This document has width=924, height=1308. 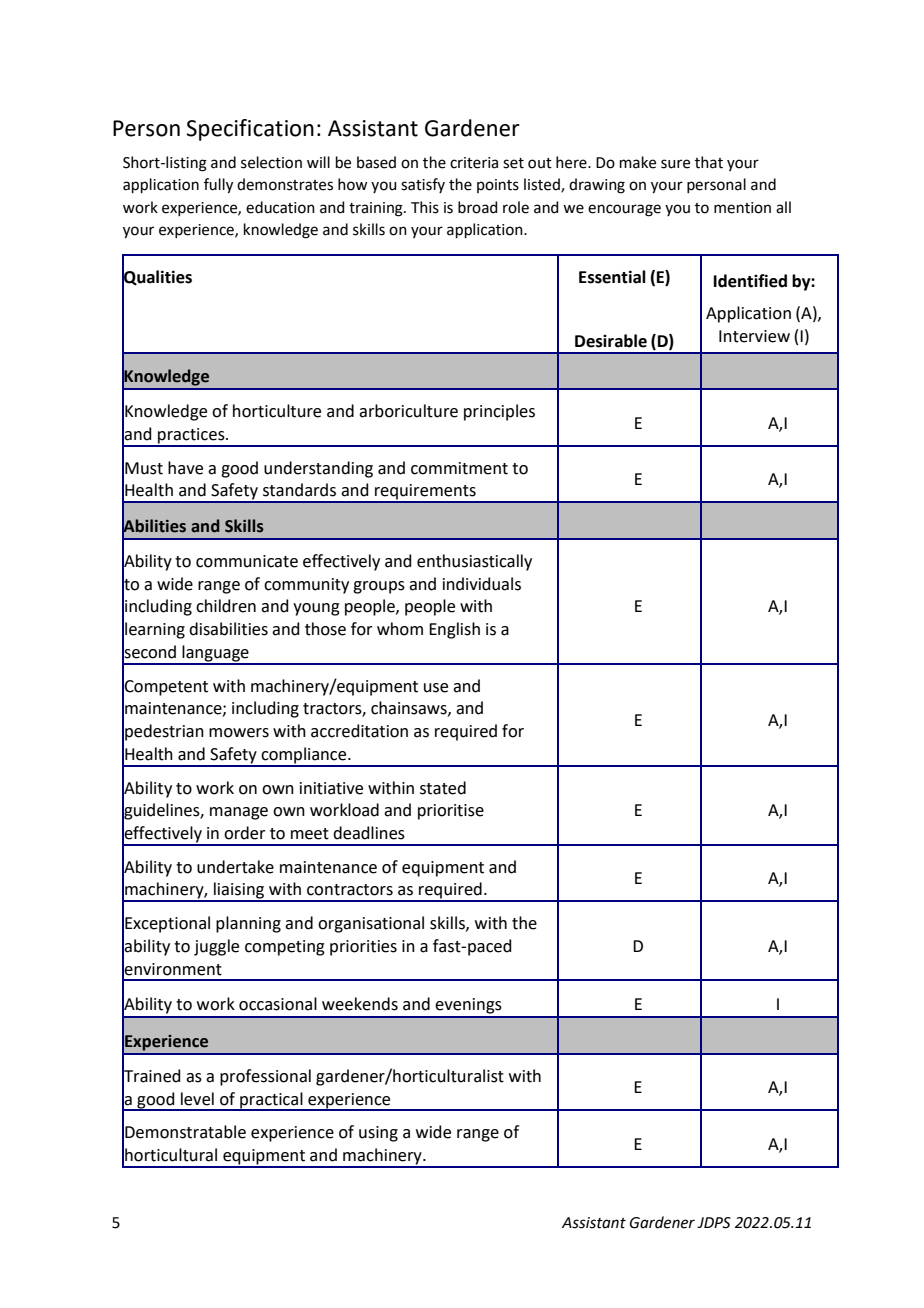 I want to click on selection, so click(x=271, y=162).
